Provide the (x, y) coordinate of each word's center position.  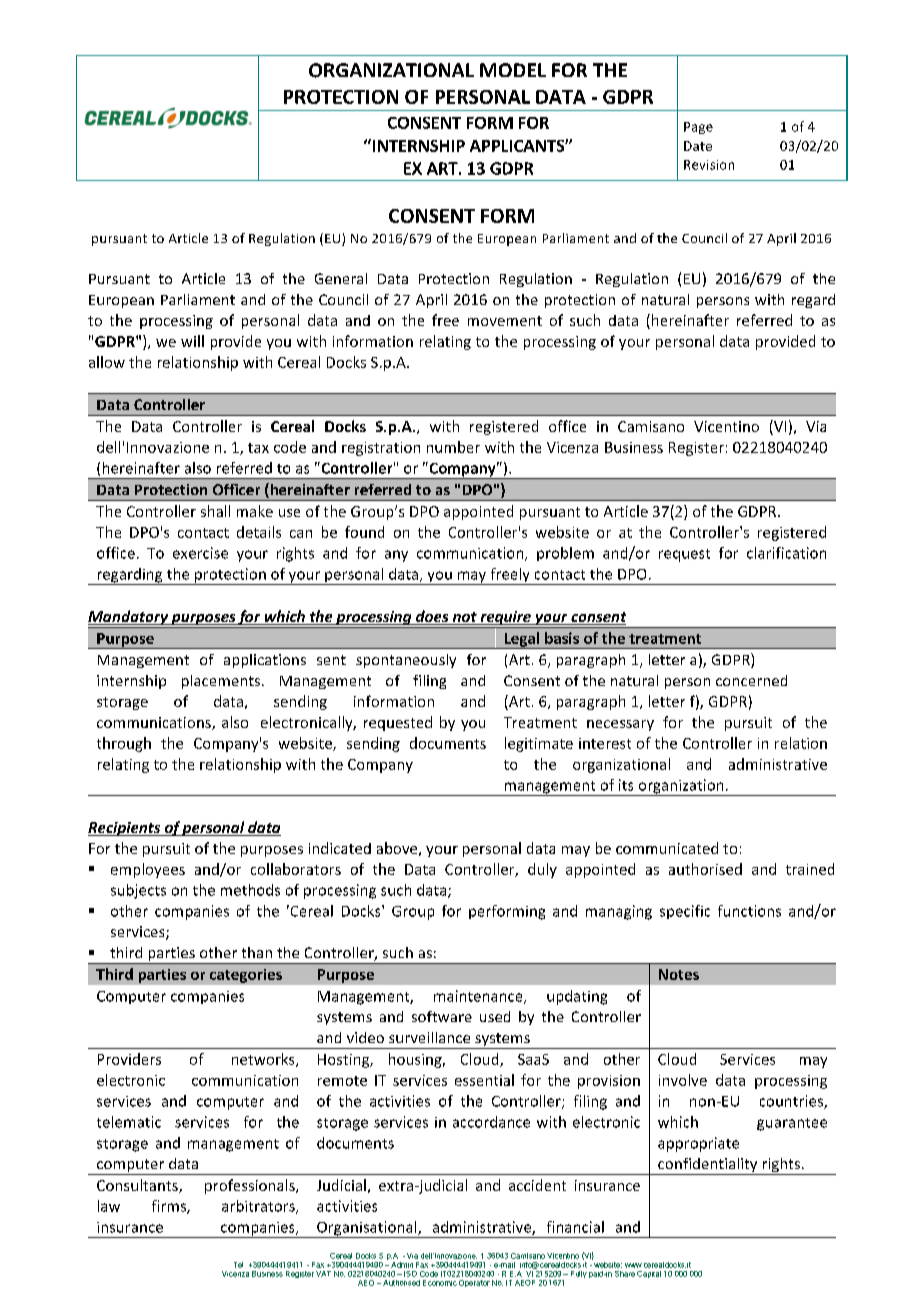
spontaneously (406, 661)
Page (698, 128)
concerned (751, 680)
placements (222, 682)
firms (170, 1207)
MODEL (513, 70)
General (341, 278)
